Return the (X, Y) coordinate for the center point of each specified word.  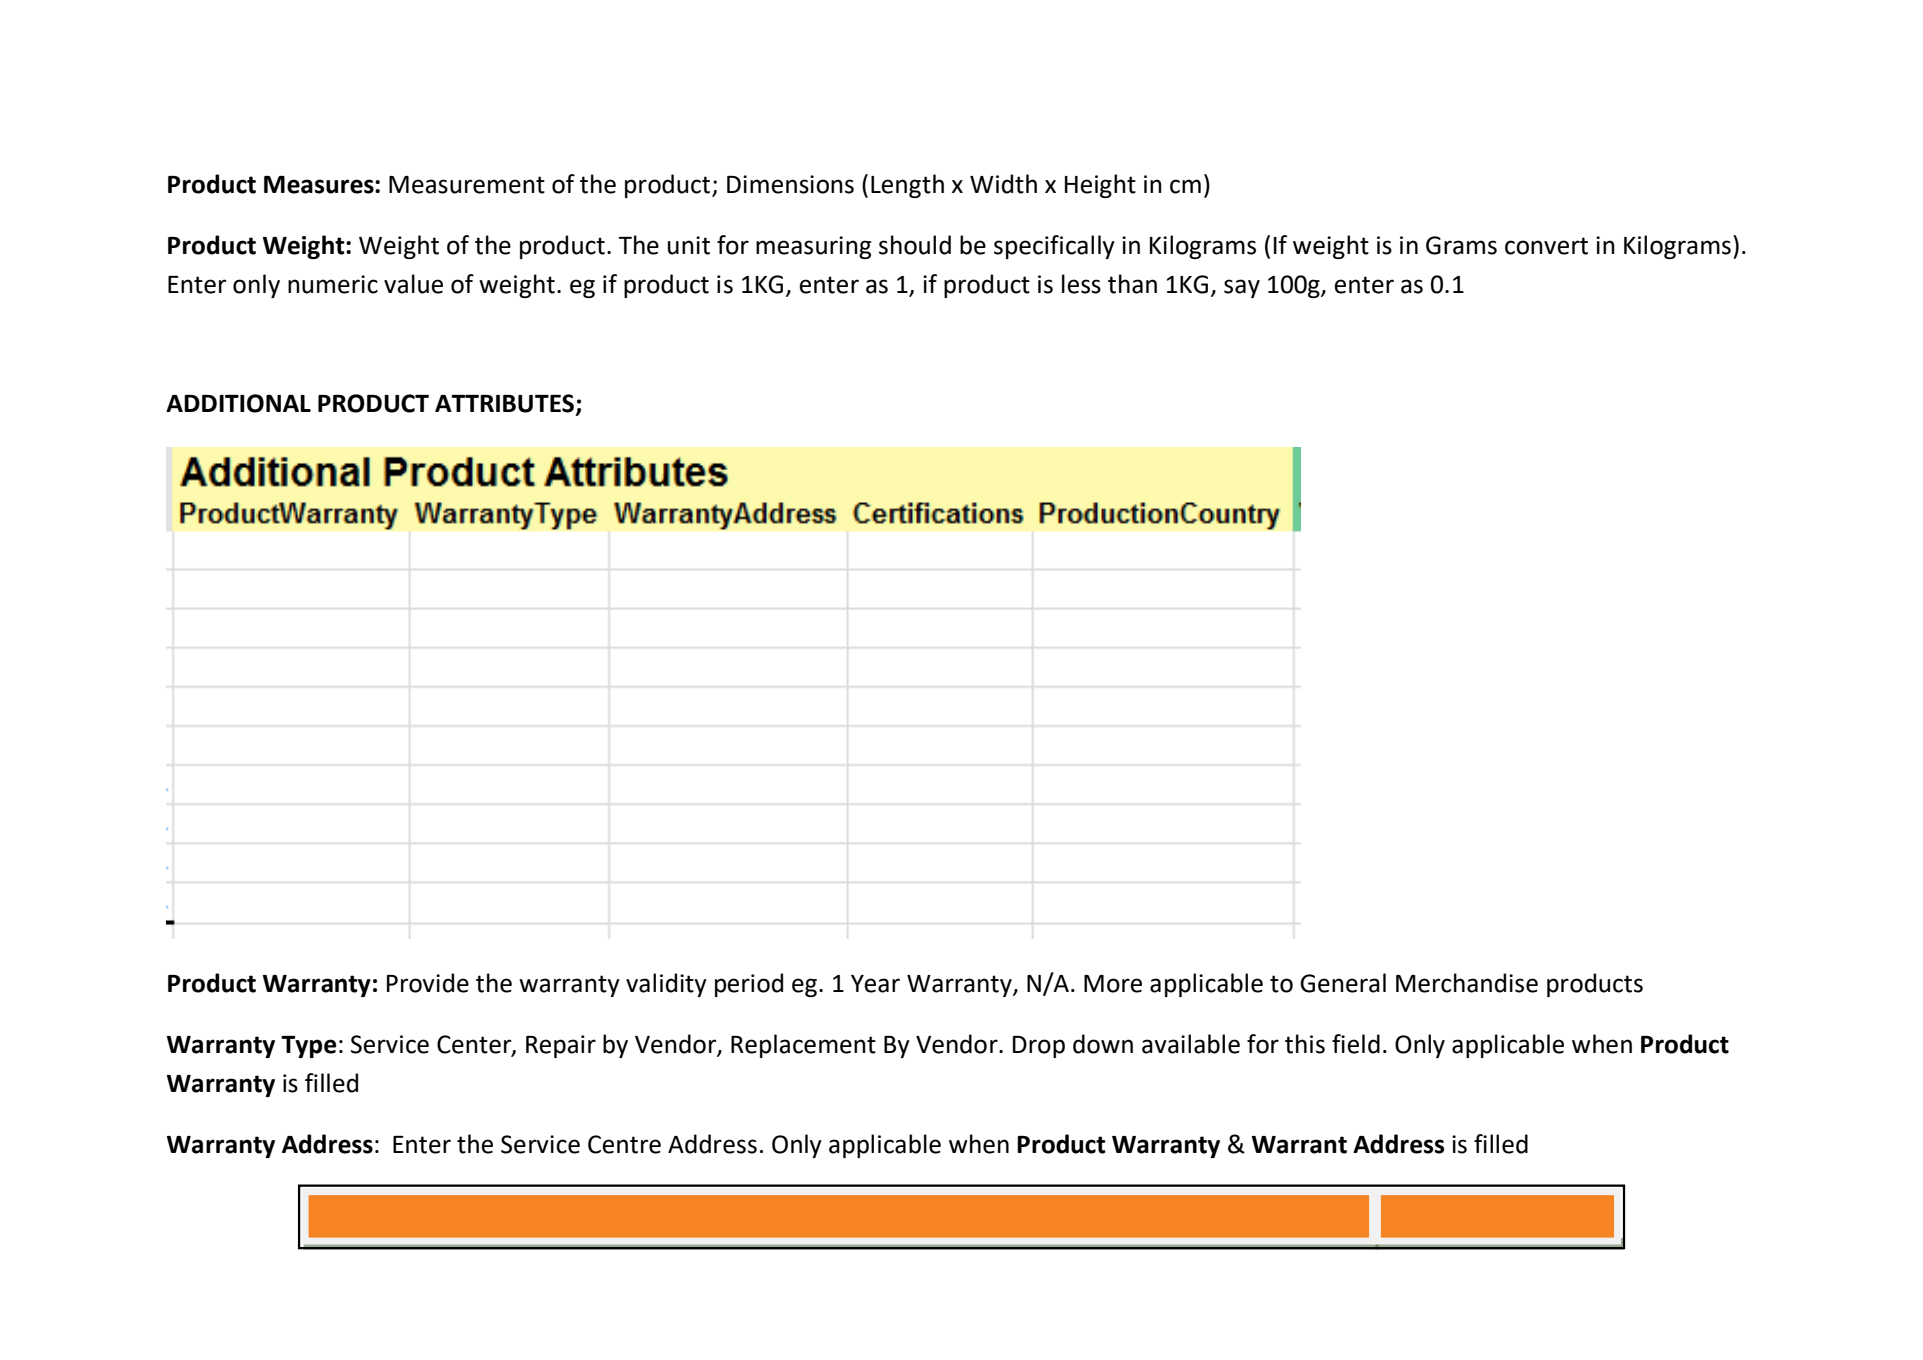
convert (1546, 246)
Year (875, 984)
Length (907, 186)
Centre (624, 1144)
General (1343, 983)
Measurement (467, 185)
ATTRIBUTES (504, 403)
